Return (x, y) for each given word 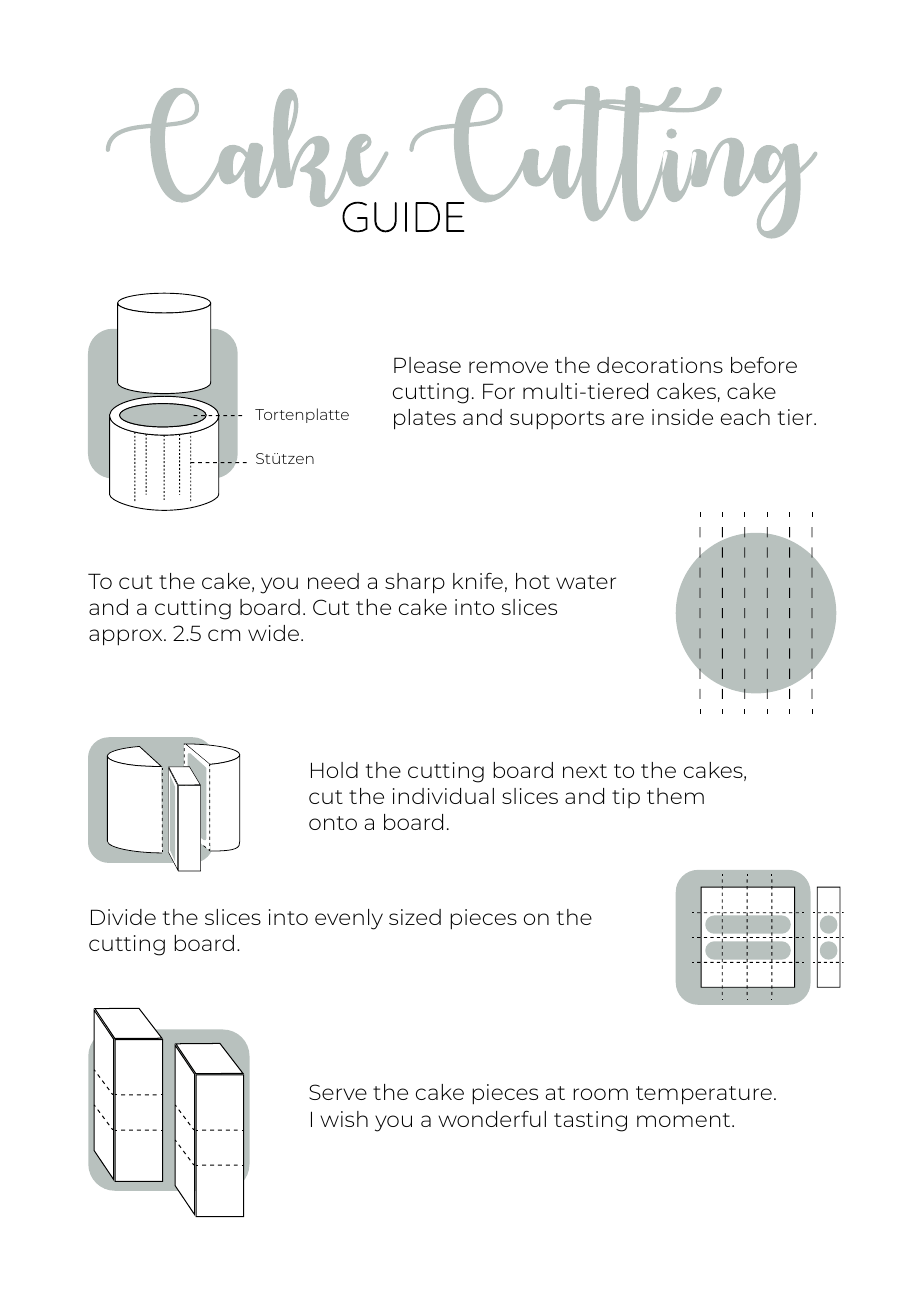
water (586, 582)
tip (626, 798)
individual (443, 796)
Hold (334, 770)
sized (415, 917)
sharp (415, 583)
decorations (660, 365)
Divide (123, 917)
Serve (338, 1092)
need (333, 581)
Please (427, 365)
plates (425, 419)
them (675, 796)
